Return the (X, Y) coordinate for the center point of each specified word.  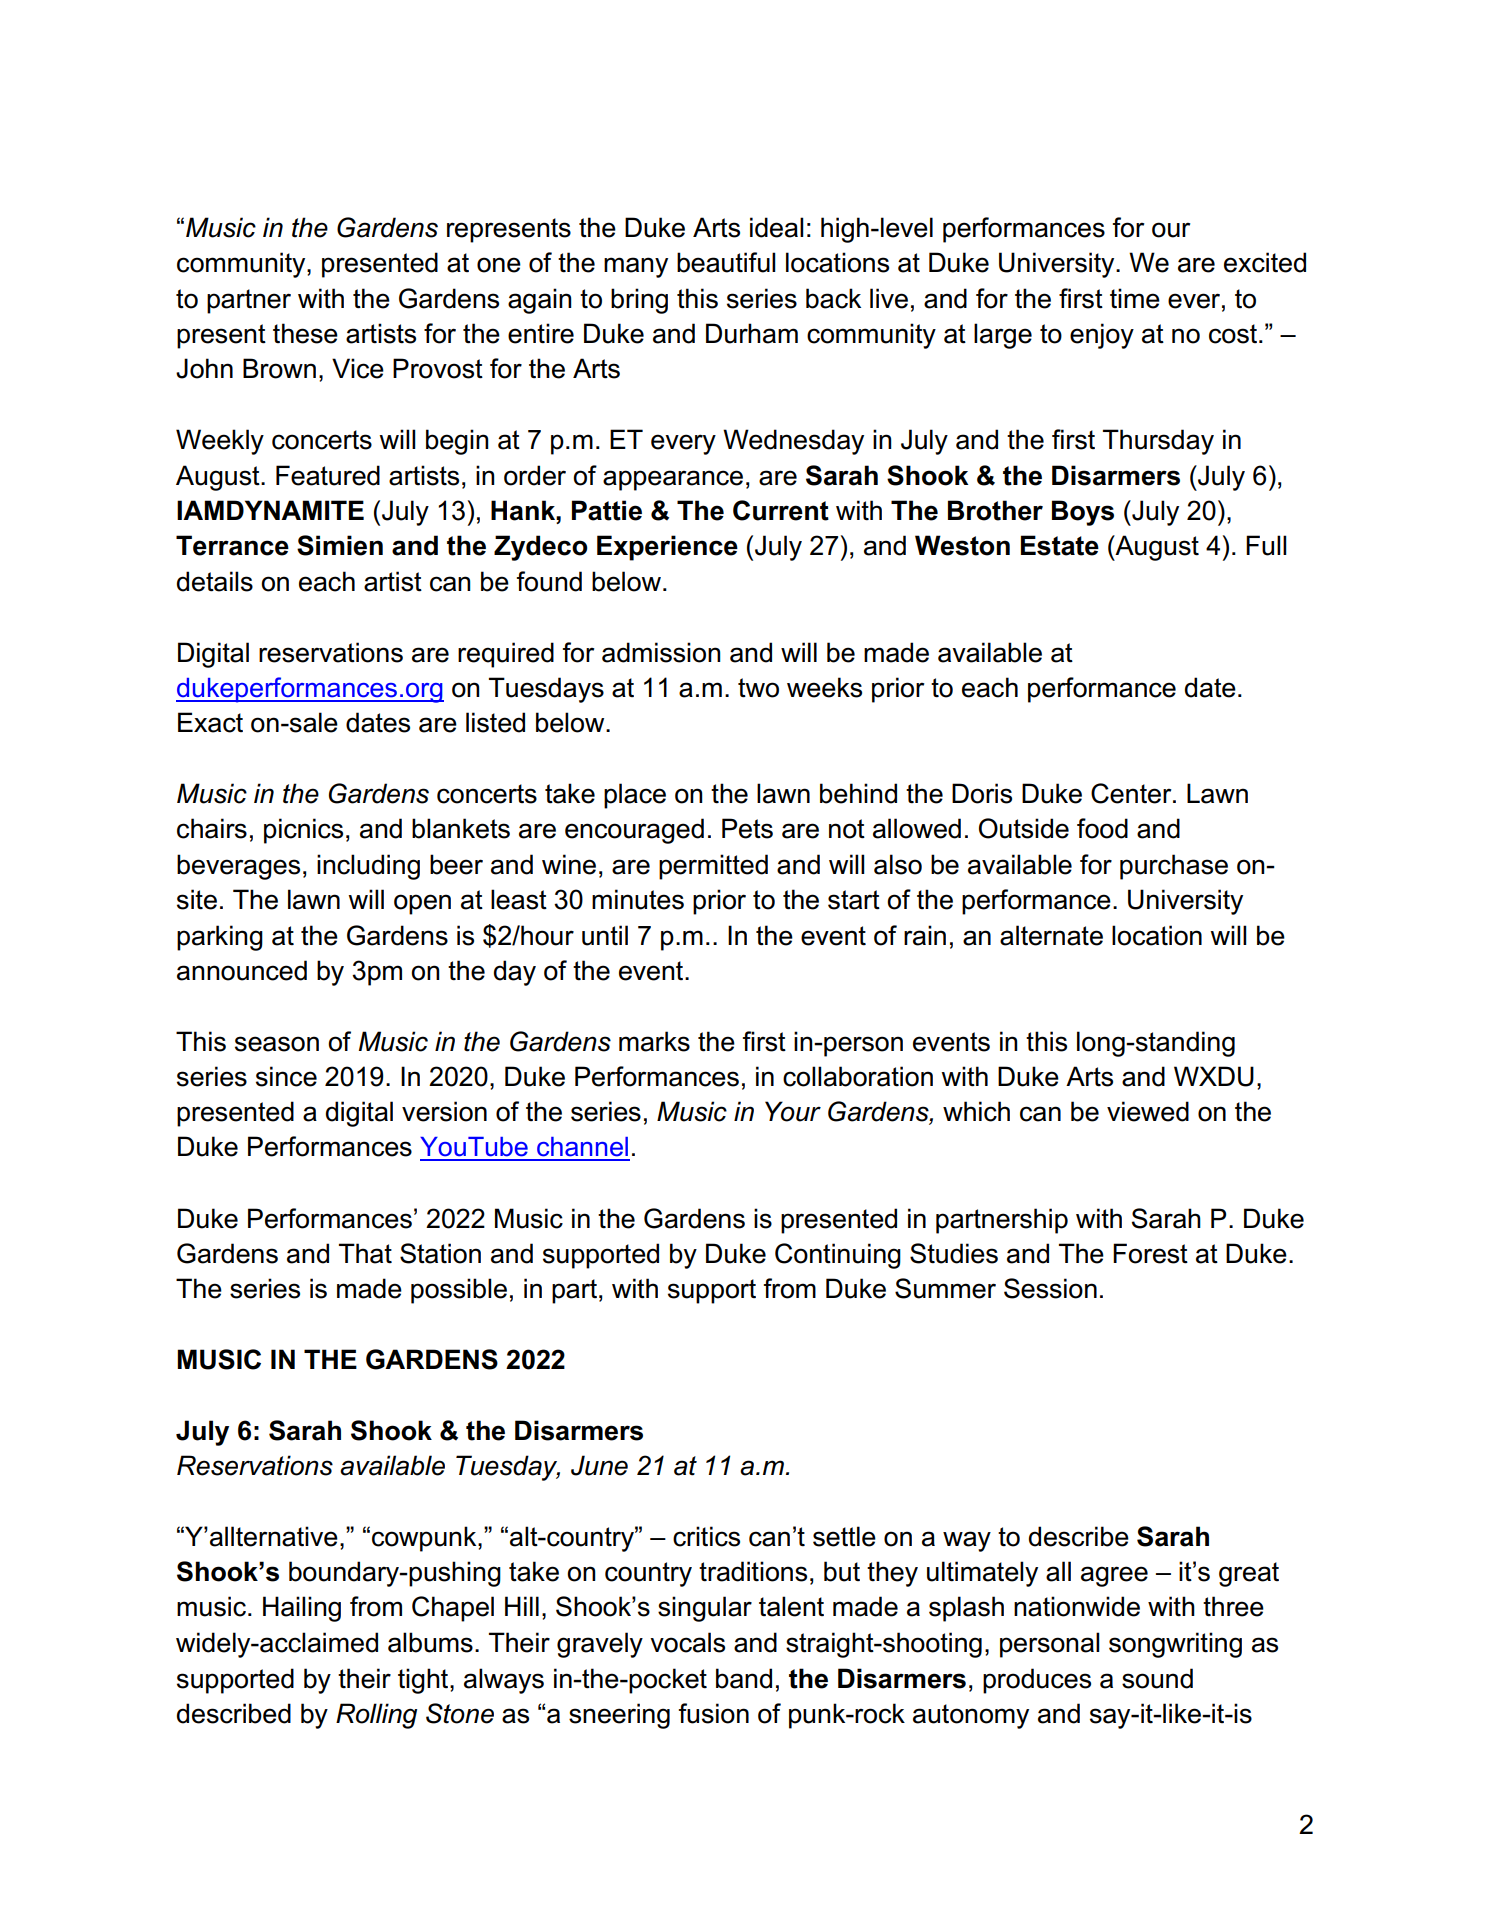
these (305, 333)
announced (242, 970)
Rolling (376, 1716)
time (1135, 298)
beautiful (726, 262)
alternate (1051, 935)
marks (654, 1041)
